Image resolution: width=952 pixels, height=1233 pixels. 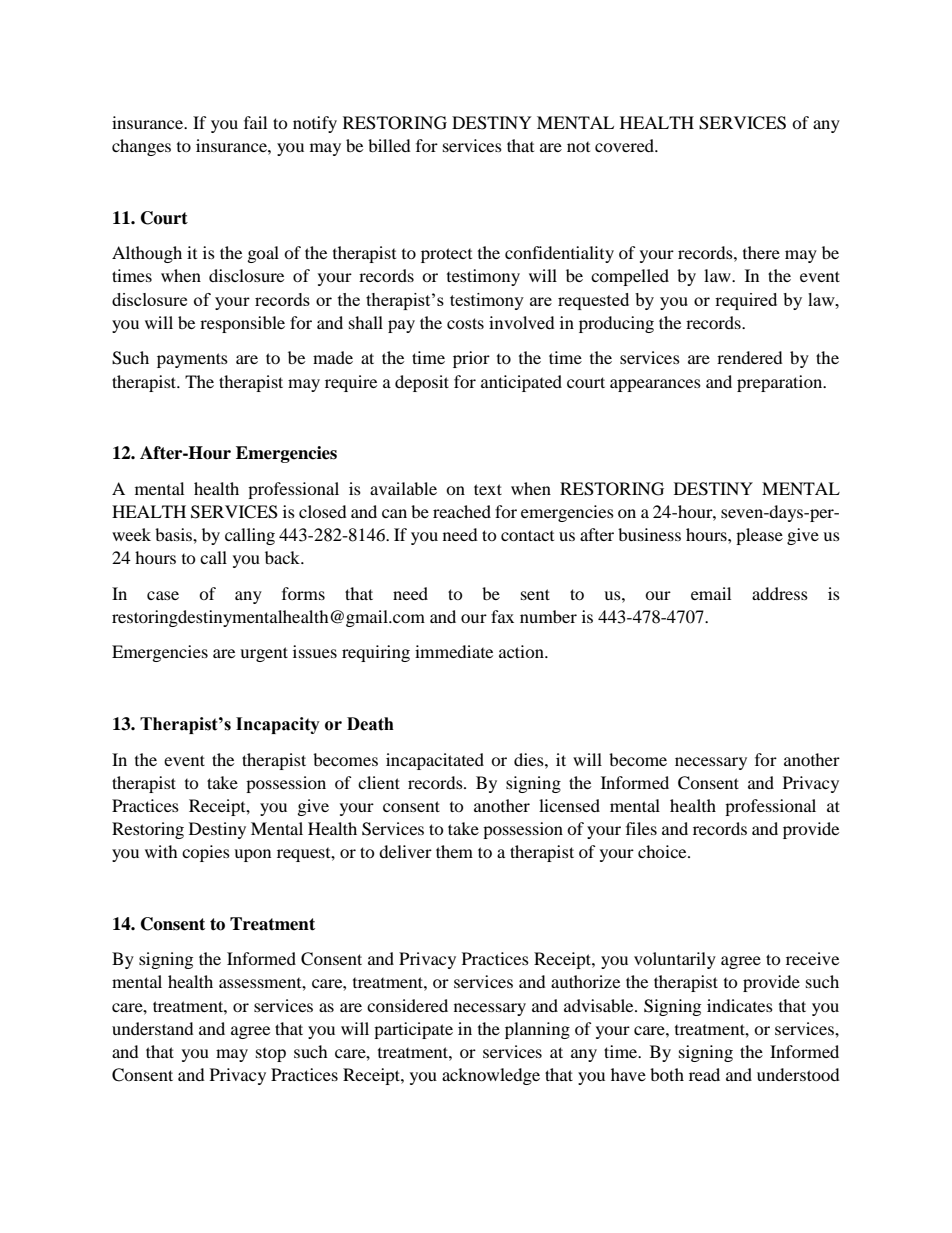 What do you see at coordinates (271, 1055) in the screenshot?
I see `stop` at bounding box center [271, 1055].
